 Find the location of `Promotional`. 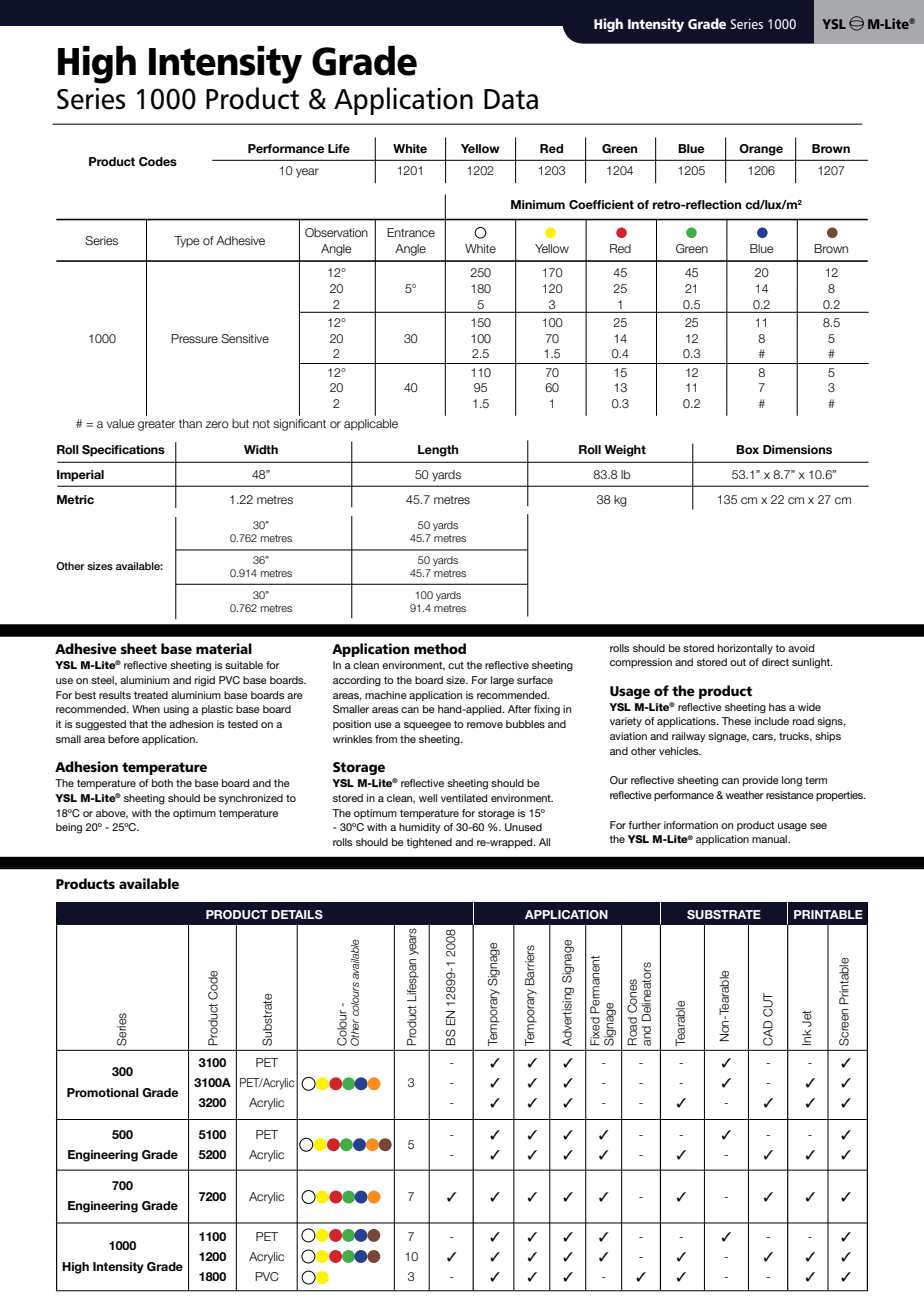

Promotional is located at coordinates (103, 1092).
